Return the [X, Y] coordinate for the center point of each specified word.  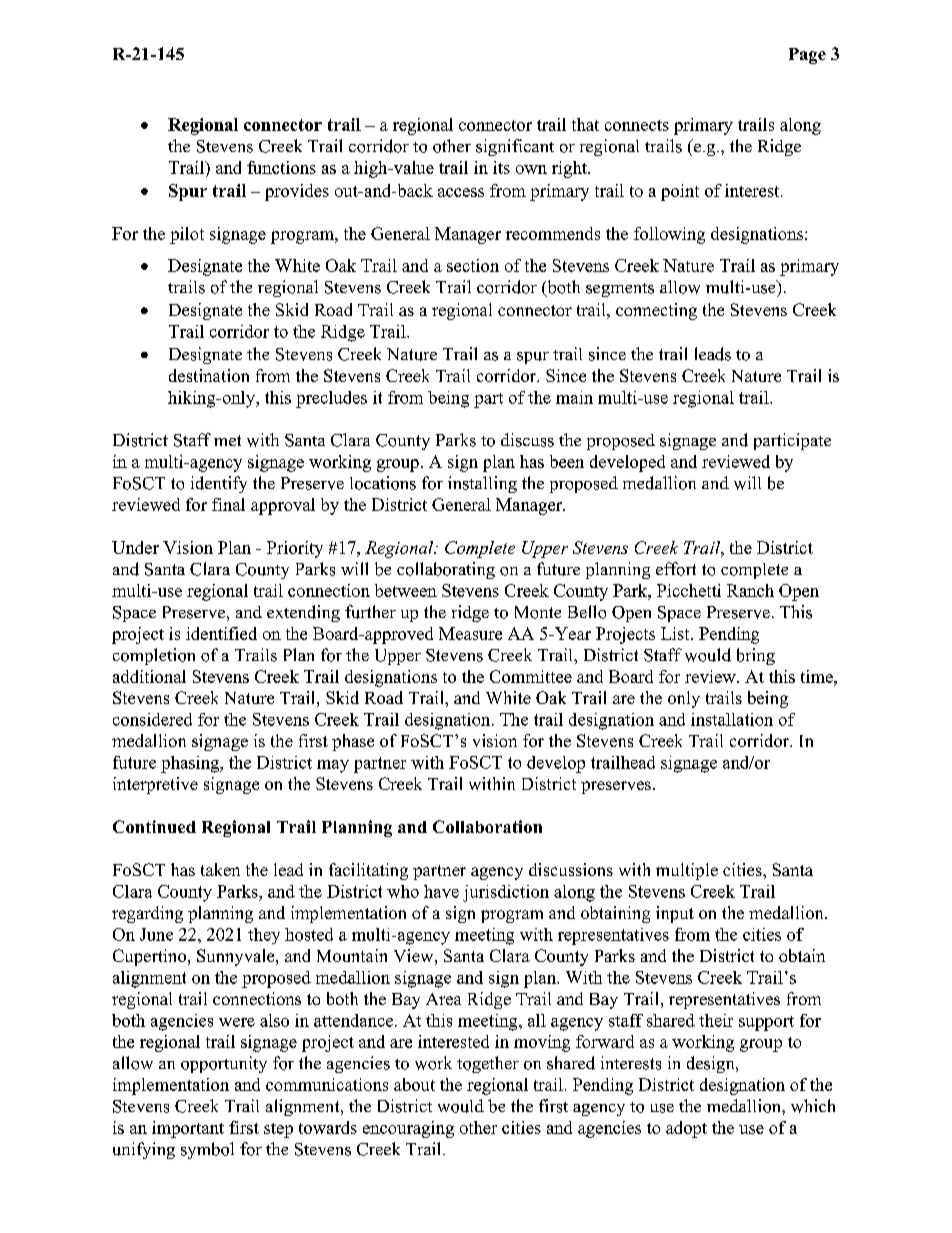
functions [281, 167]
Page [807, 56]
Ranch [750, 590]
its [501, 167]
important [188, 1129]
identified [221, 633]
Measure [470, 633]
